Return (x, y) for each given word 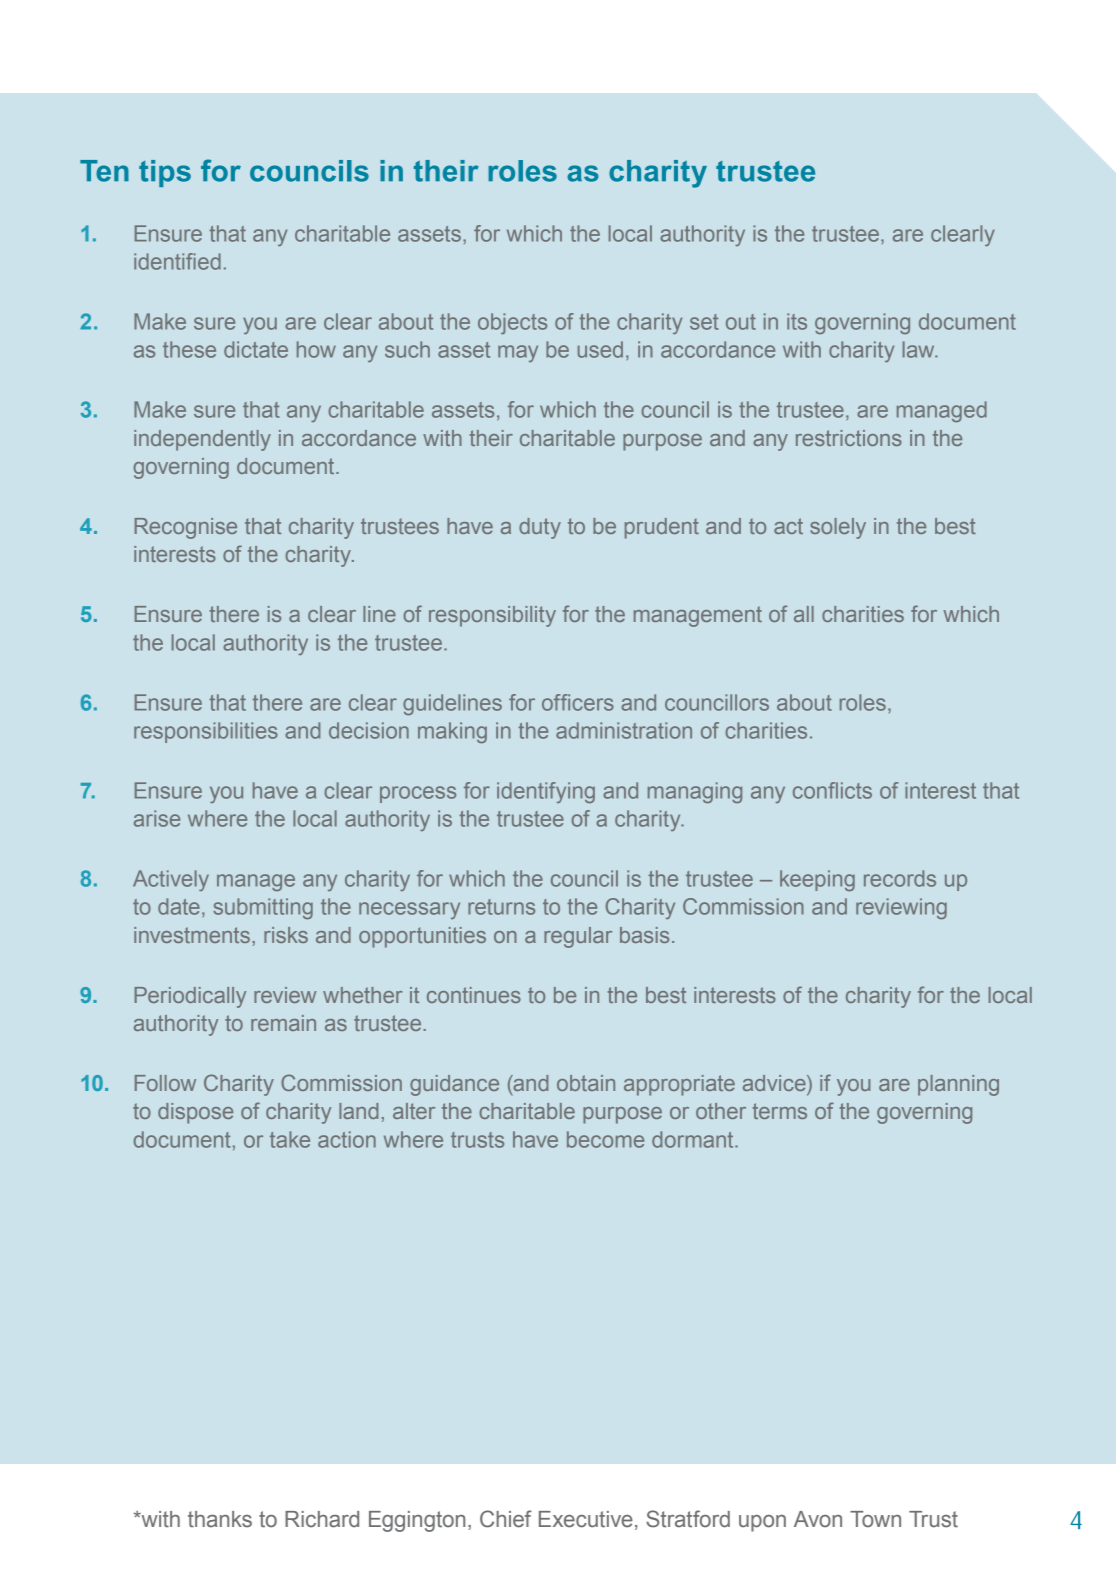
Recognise (186, 528)
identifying (546, 792)
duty (540, 528)
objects (512, 323)
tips (165, 173)
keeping (817, 880)
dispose (195, 1113)
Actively (171, 880)
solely (838, 528)
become (605, 1139)
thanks (220, 1519)
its (797, 321)
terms (780, 1111)
